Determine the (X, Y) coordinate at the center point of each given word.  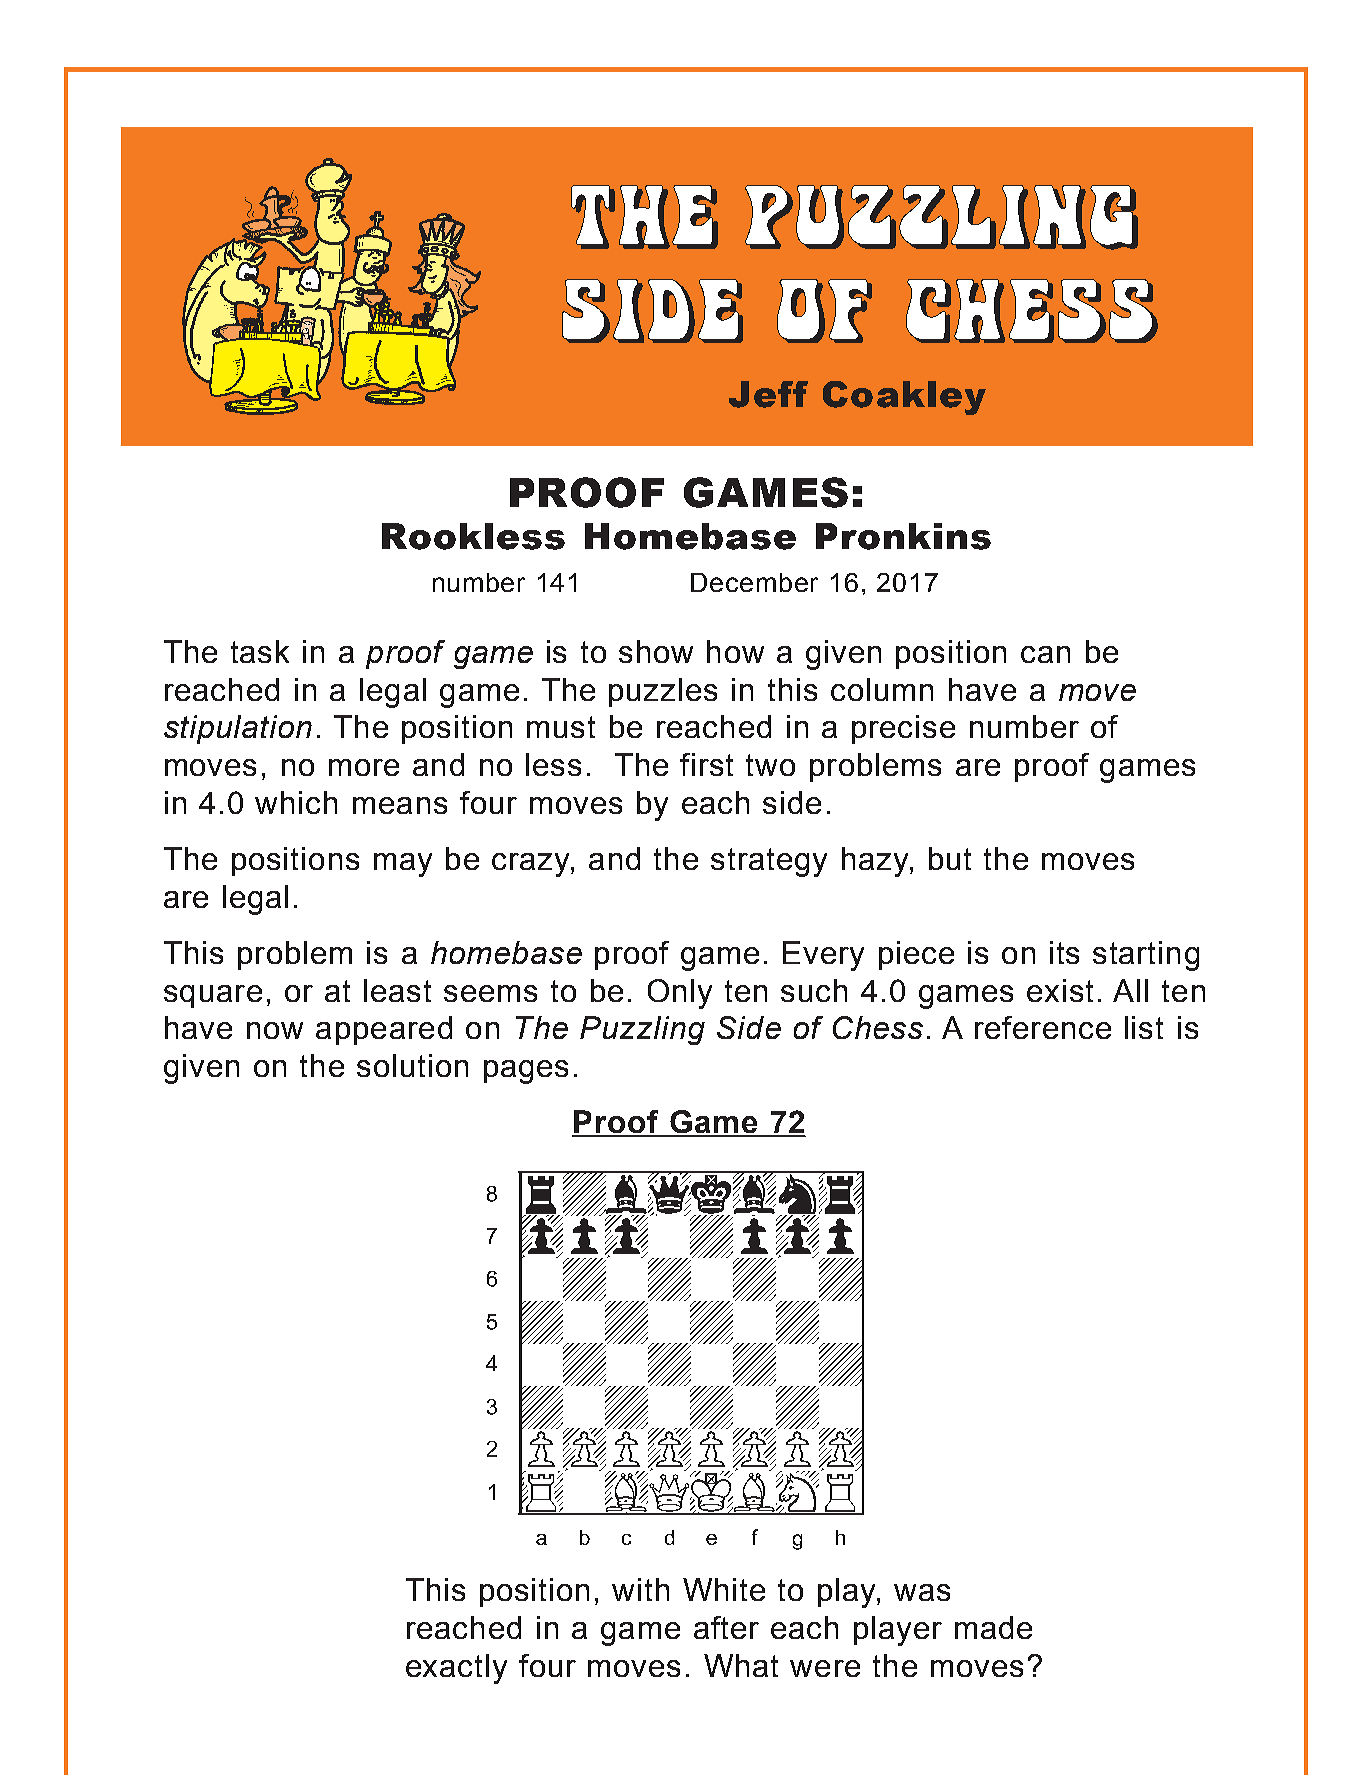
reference (1043, 1027)
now (275, 1030)
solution (412, 1065)
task (260, 651)
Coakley (904, 398)
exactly (456, 1669)
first (706, 764)
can (1045, 654)
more (364, 767)
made (993, 1627)
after (726, 1627)
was (922, 1592)
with (640, 1589)
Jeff (768, 394)
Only (680, 994)
